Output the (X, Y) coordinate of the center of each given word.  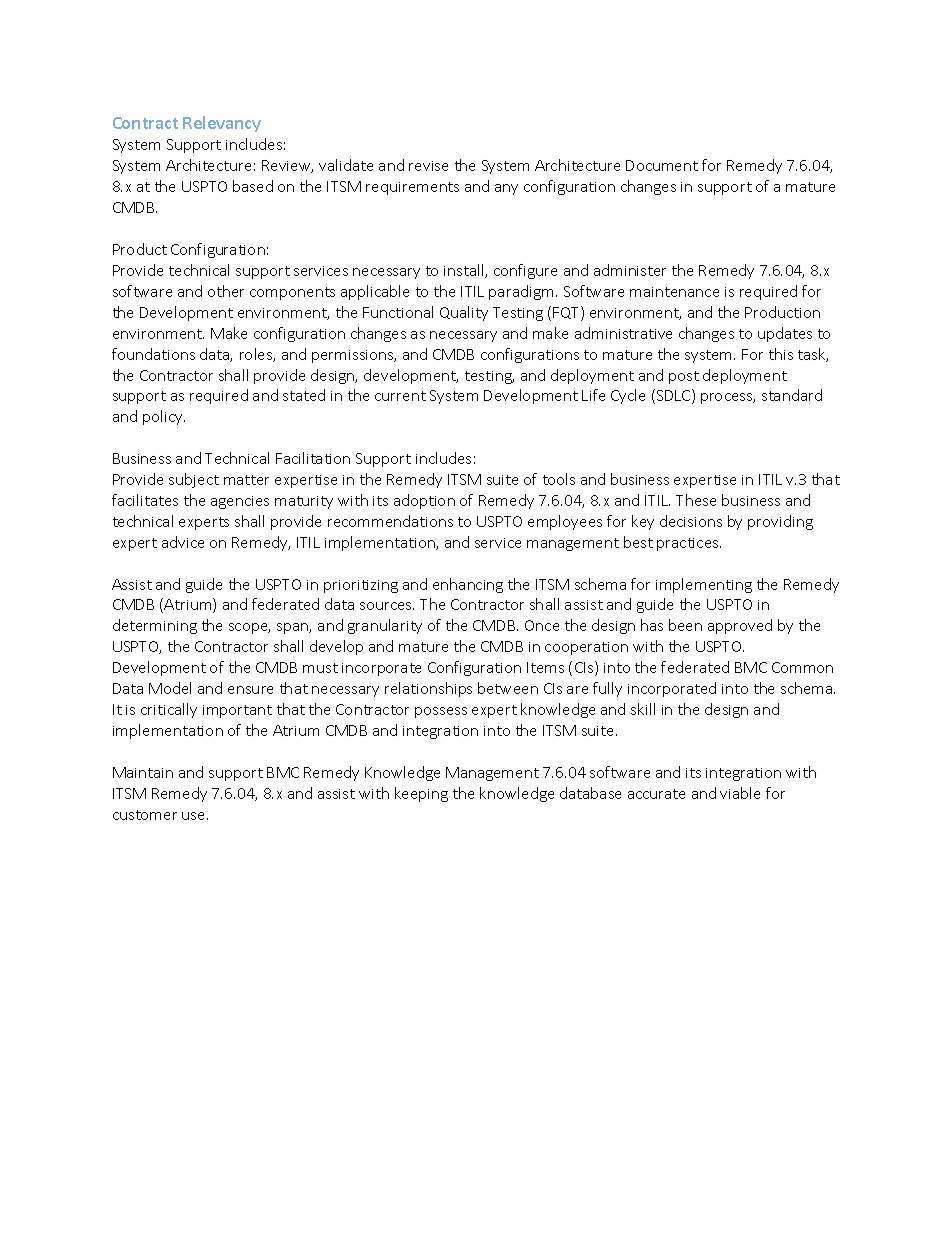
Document (662, 165)
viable (740, 793)
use (195, 816)
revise (428, 166)
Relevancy (222, 124)
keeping (421, 794)
